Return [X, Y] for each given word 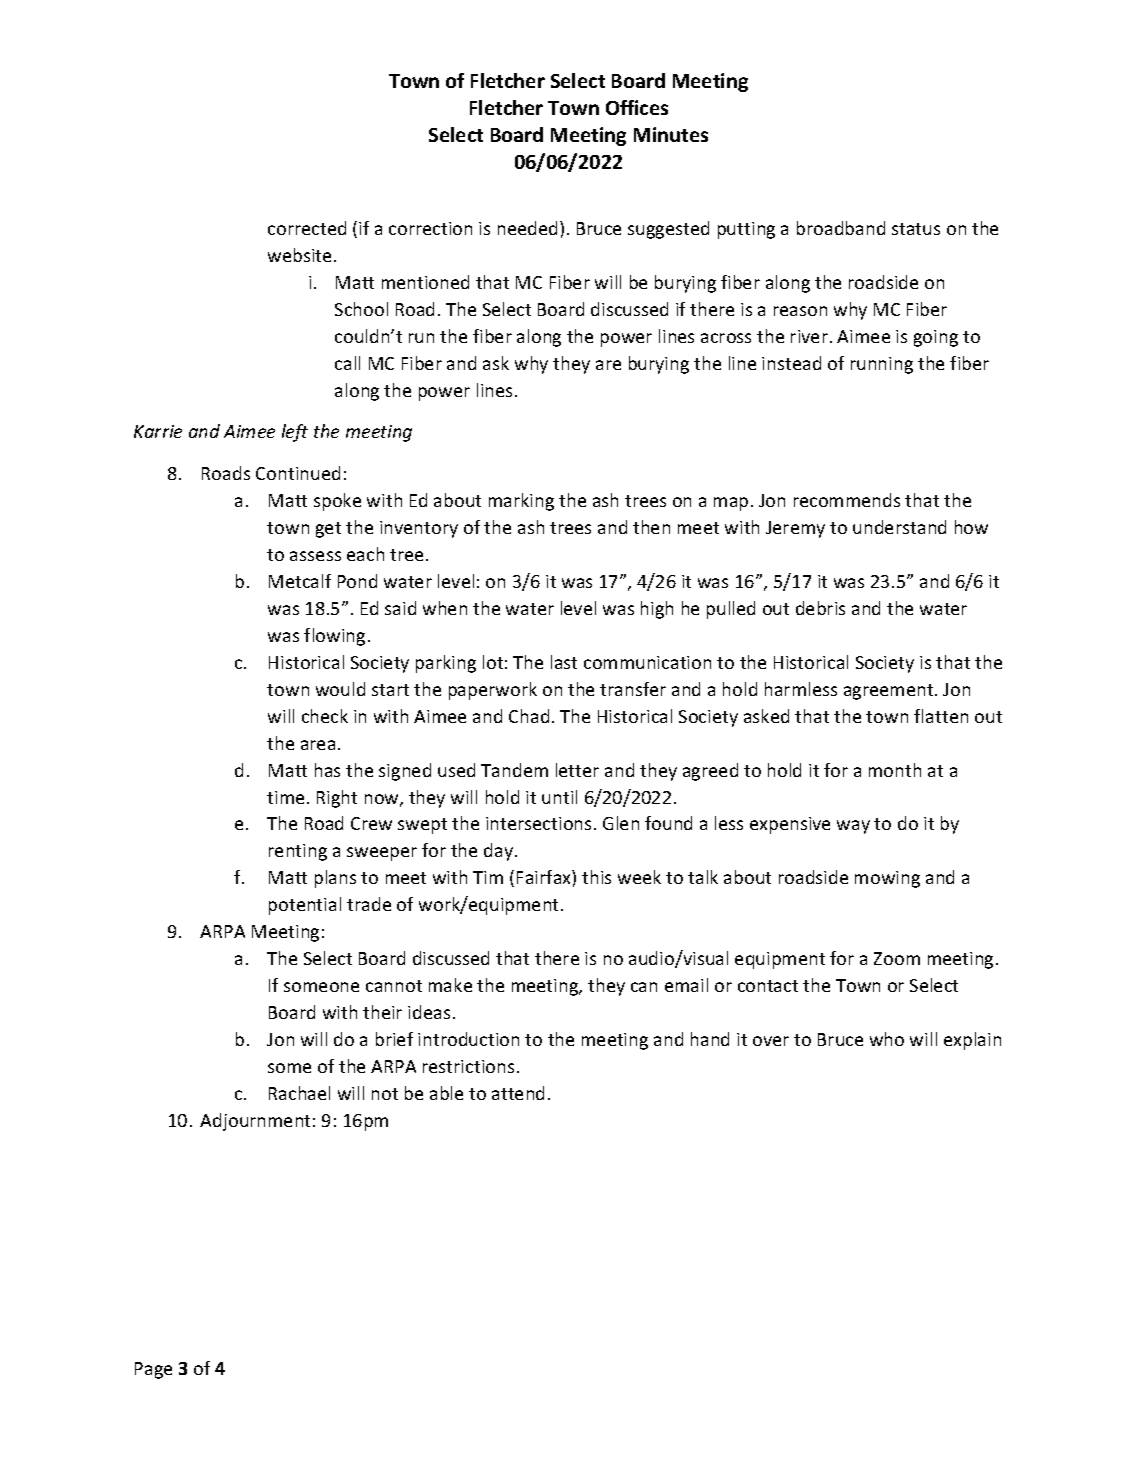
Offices [637, 107]
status [916, 229]
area [318, 745]
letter [577, 770]
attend [518, 1093]
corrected [307, 228]
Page [153, 1370]
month [895, 770]
